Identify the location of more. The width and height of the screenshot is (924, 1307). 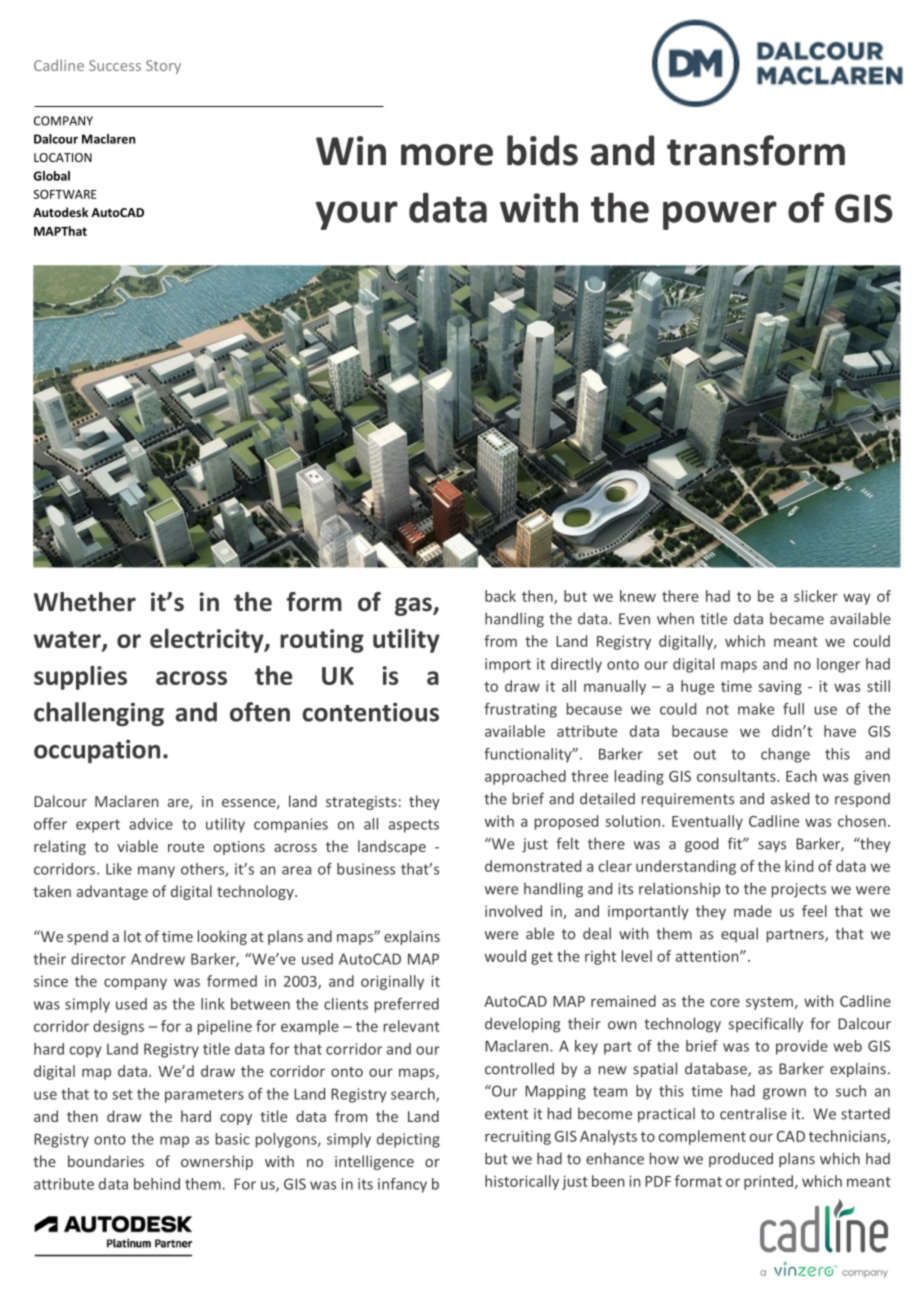
(447, 155).
